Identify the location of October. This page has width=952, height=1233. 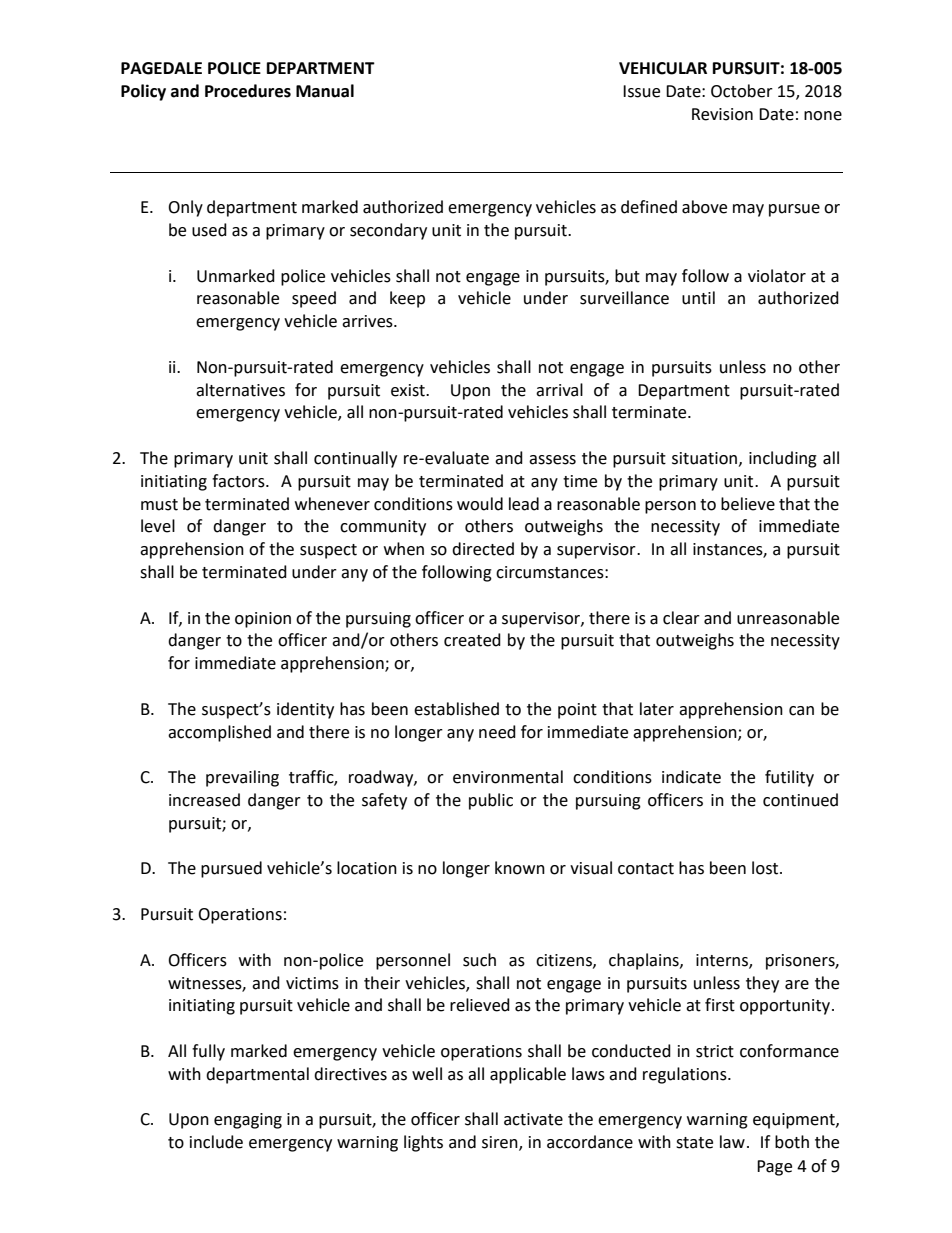
(742, 91).
